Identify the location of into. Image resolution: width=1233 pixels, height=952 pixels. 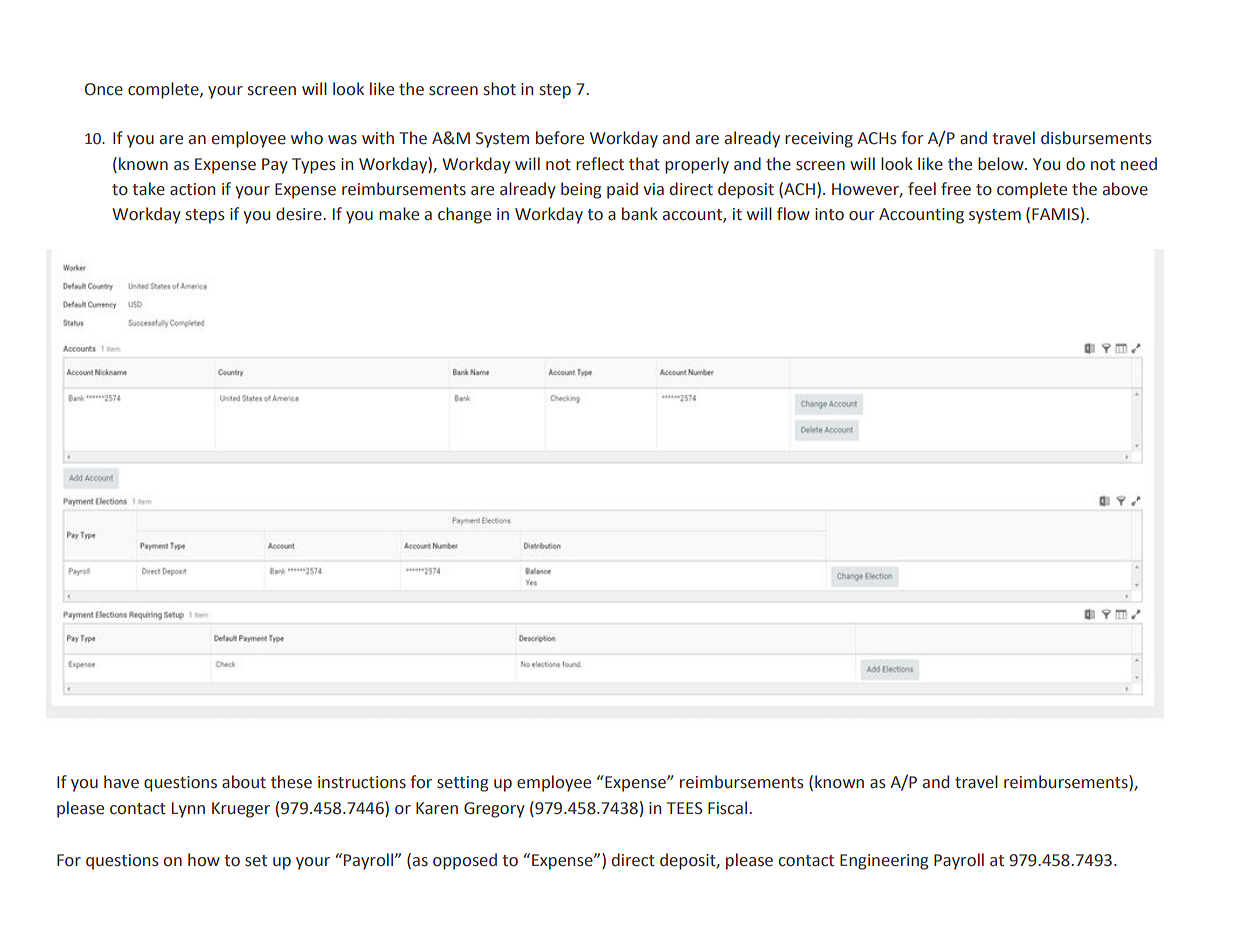
(829, 214).
